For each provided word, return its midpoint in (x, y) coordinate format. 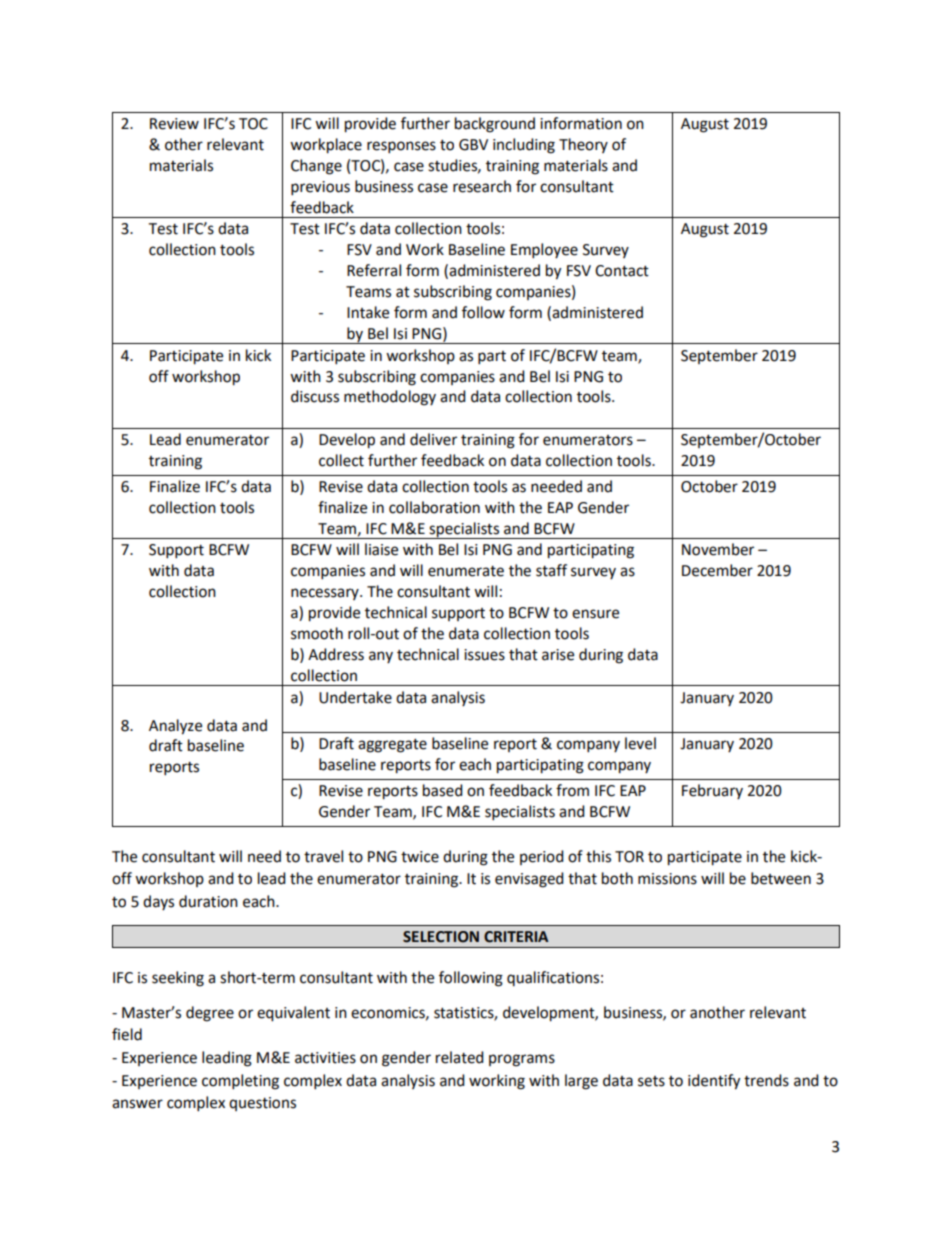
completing (240, 1082)
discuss (315, 396)
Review (174, 124)
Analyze (175, 727)
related (460, 1057)
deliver (433, 439)
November (718, 549)
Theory (583, 145)
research (482, 186)
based (443, 790)
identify (714, 1082)
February (712, 791)
